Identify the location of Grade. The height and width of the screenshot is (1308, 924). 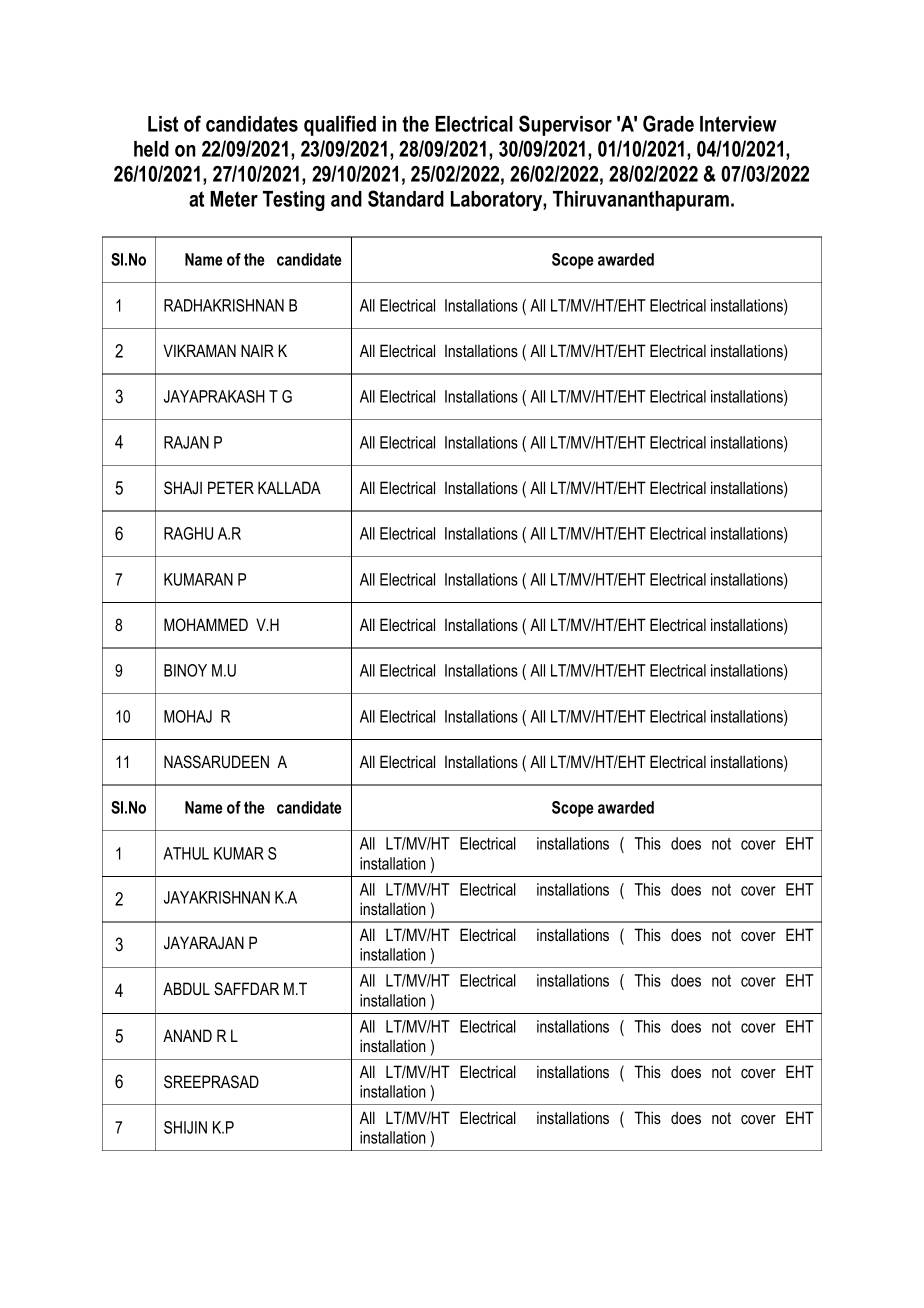
(668, 123).
